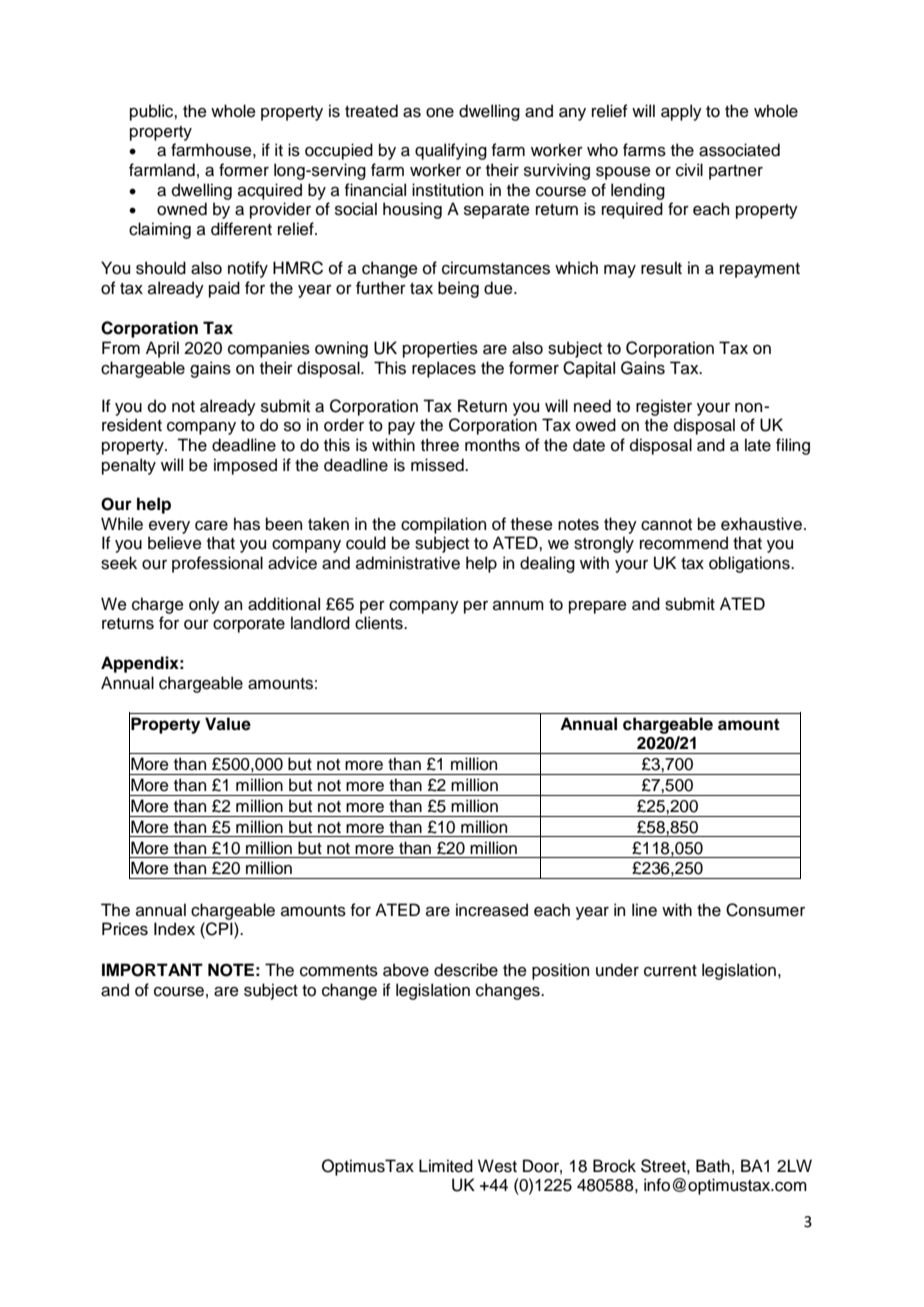 This document has width=924, height=1307. Describe the element at coordinates (204, 605) in the document. I see `only` at that location.
